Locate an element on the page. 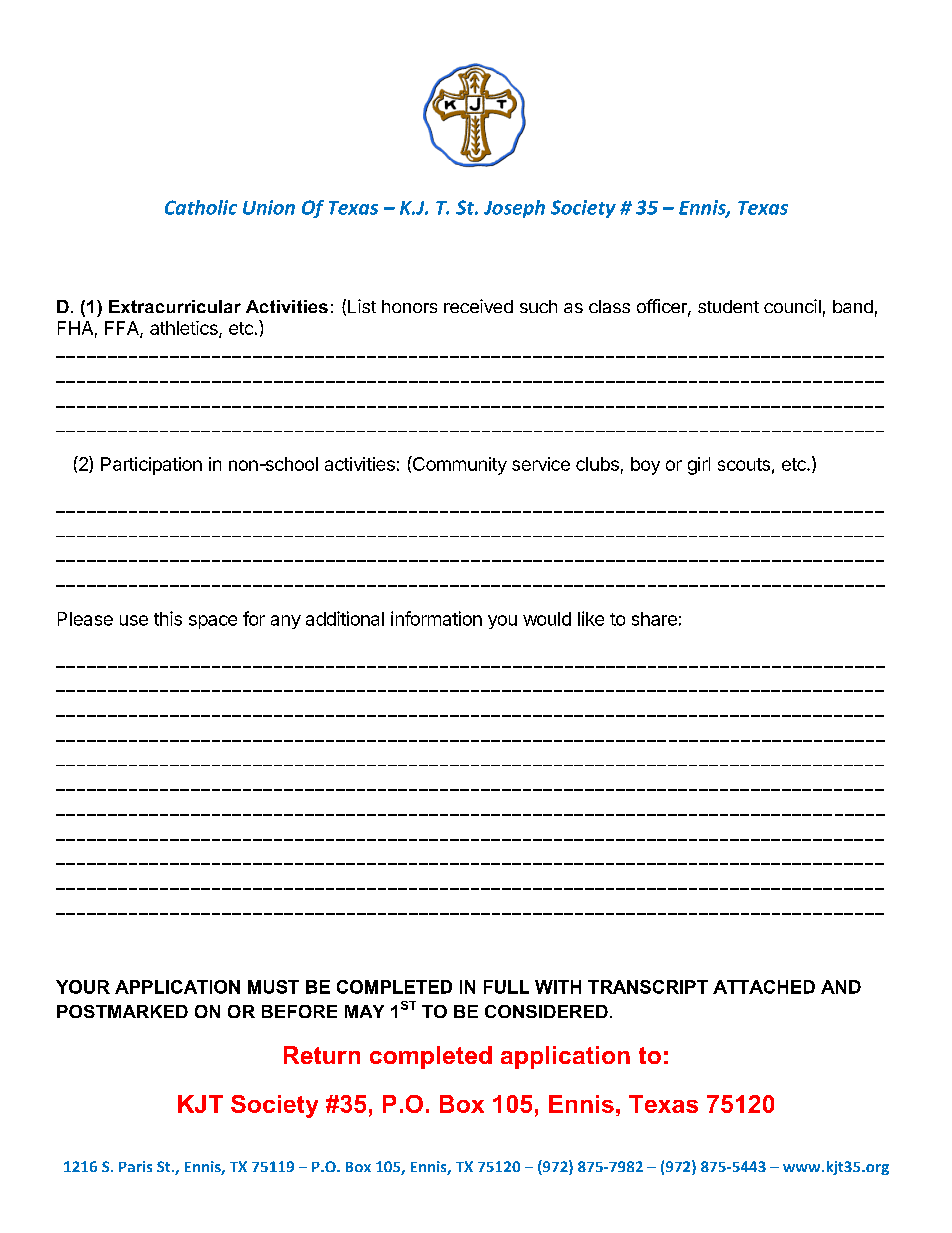 The image size is (952, 1233). share is located at coordinates (654, 619).
